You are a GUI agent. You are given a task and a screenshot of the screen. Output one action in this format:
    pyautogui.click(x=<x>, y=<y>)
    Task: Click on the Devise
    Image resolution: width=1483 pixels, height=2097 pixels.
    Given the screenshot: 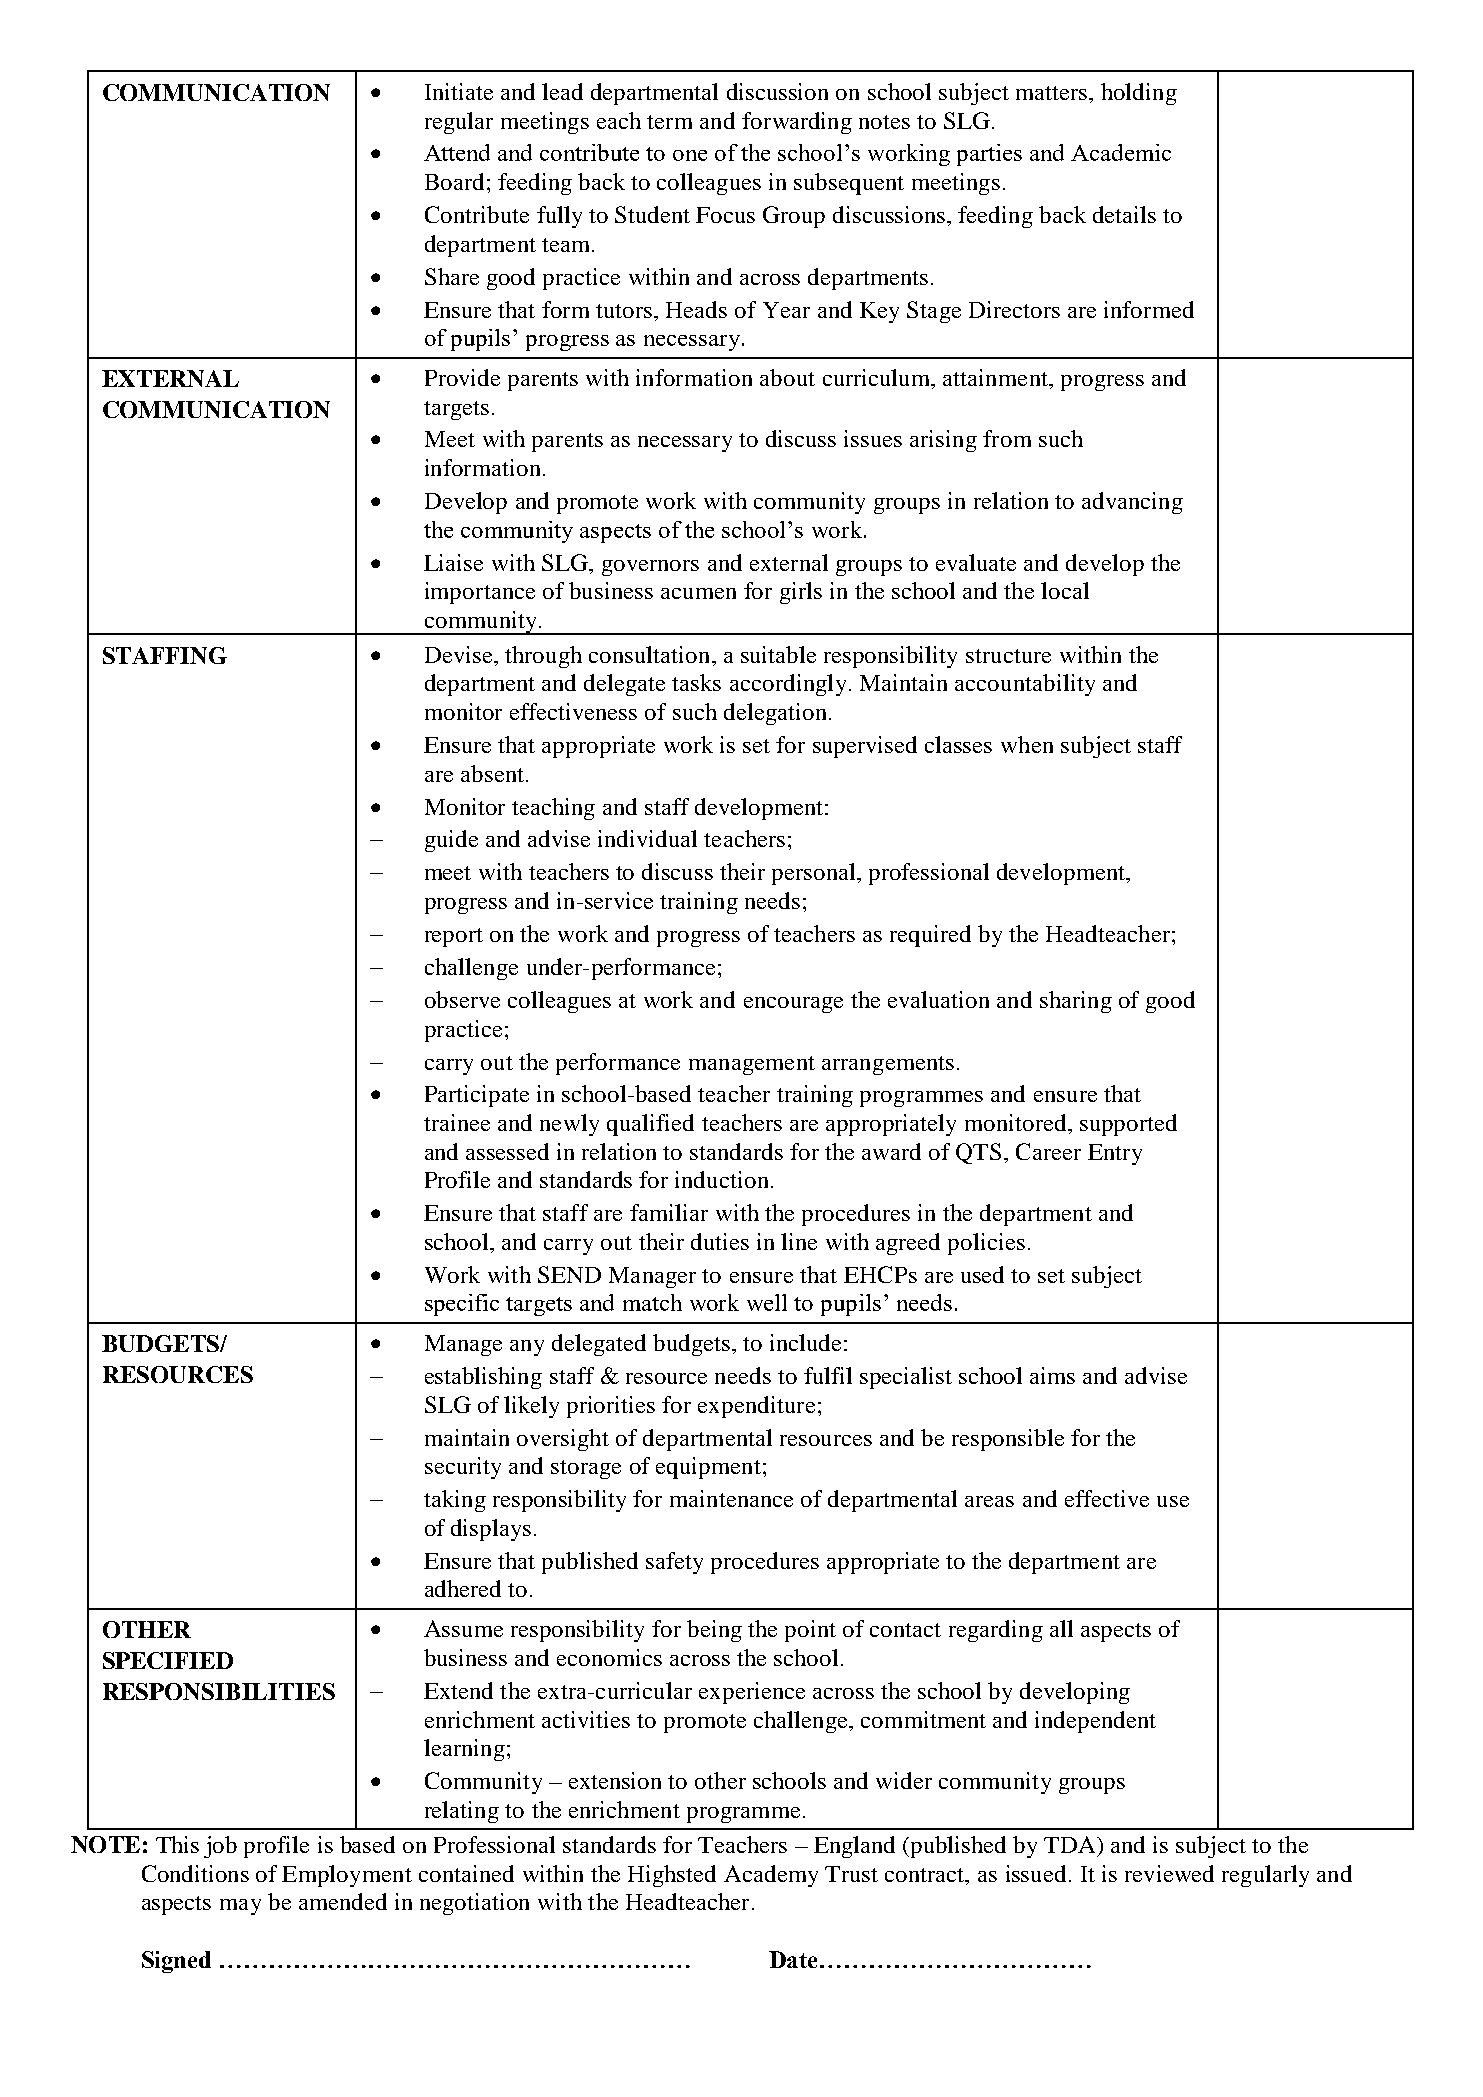 What is the action you would take?
    pyautogui.click(x=460, y=654)
